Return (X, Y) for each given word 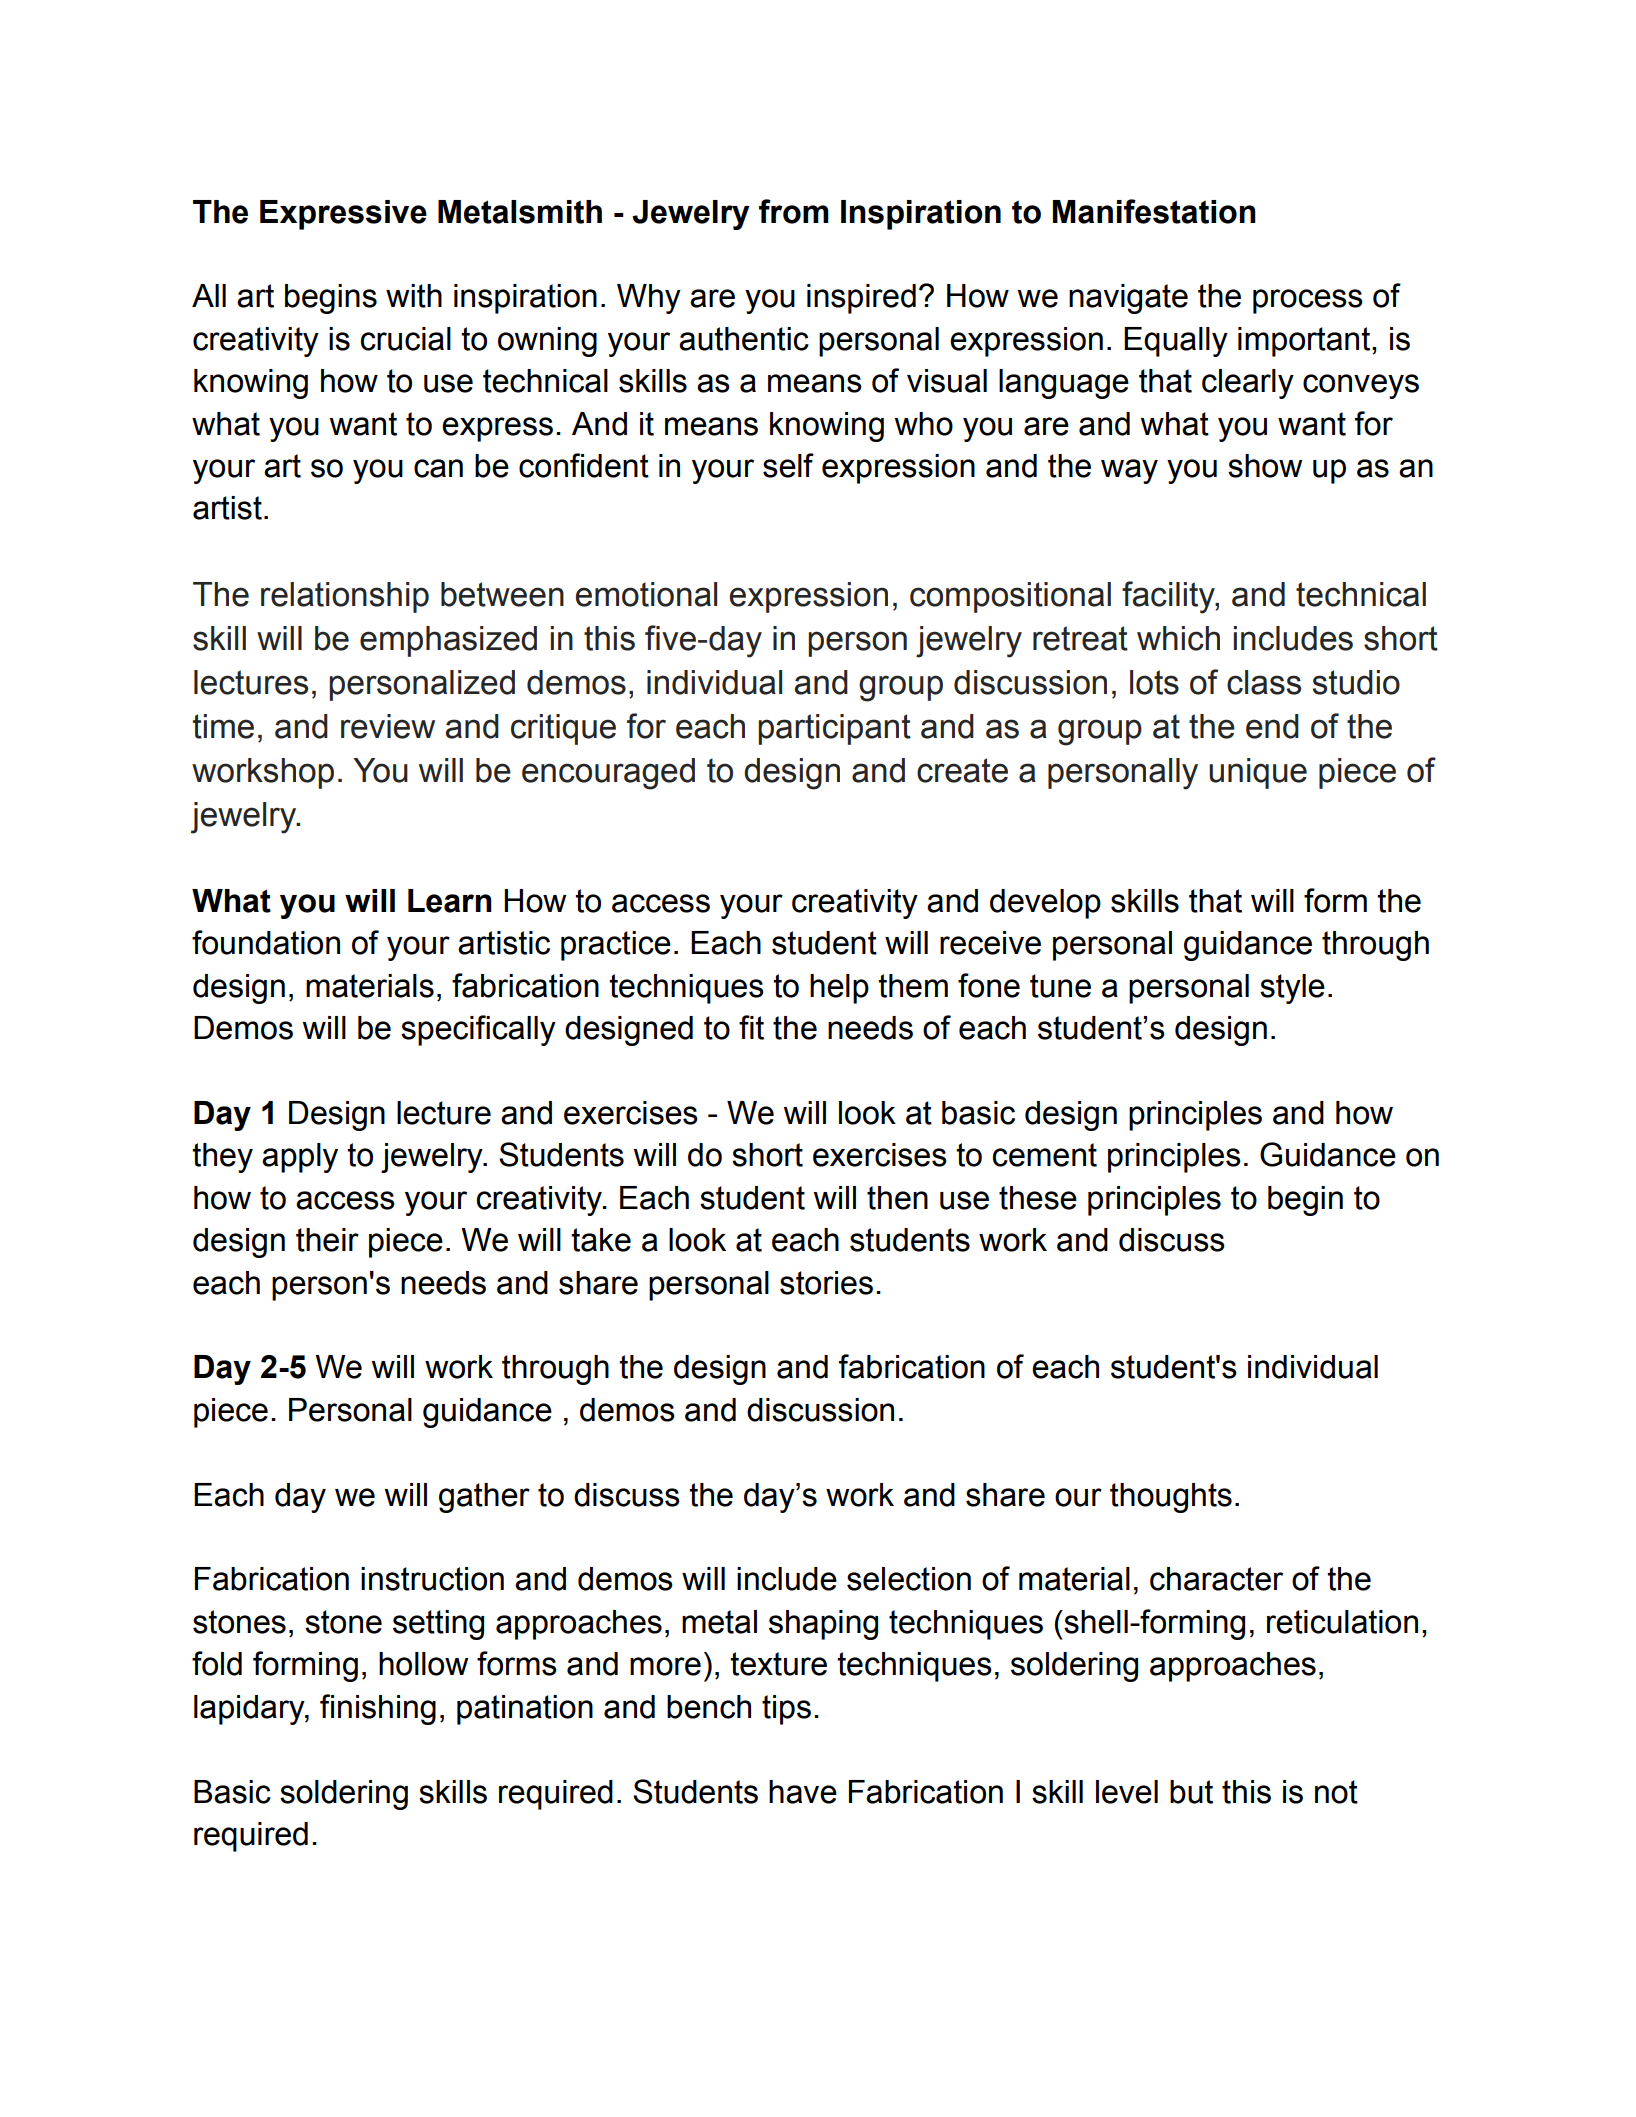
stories (826, 1283)
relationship (345, 597)
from (794, 211)
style (1292, 989)
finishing (378, 1709)
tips (786, 1710)
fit (751, 1027)
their (327, 1240)
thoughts (1171, 1498)
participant (834, 729)
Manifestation (1154, 211)
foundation (266, 942)
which (1178, 638)
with (414, 296)
